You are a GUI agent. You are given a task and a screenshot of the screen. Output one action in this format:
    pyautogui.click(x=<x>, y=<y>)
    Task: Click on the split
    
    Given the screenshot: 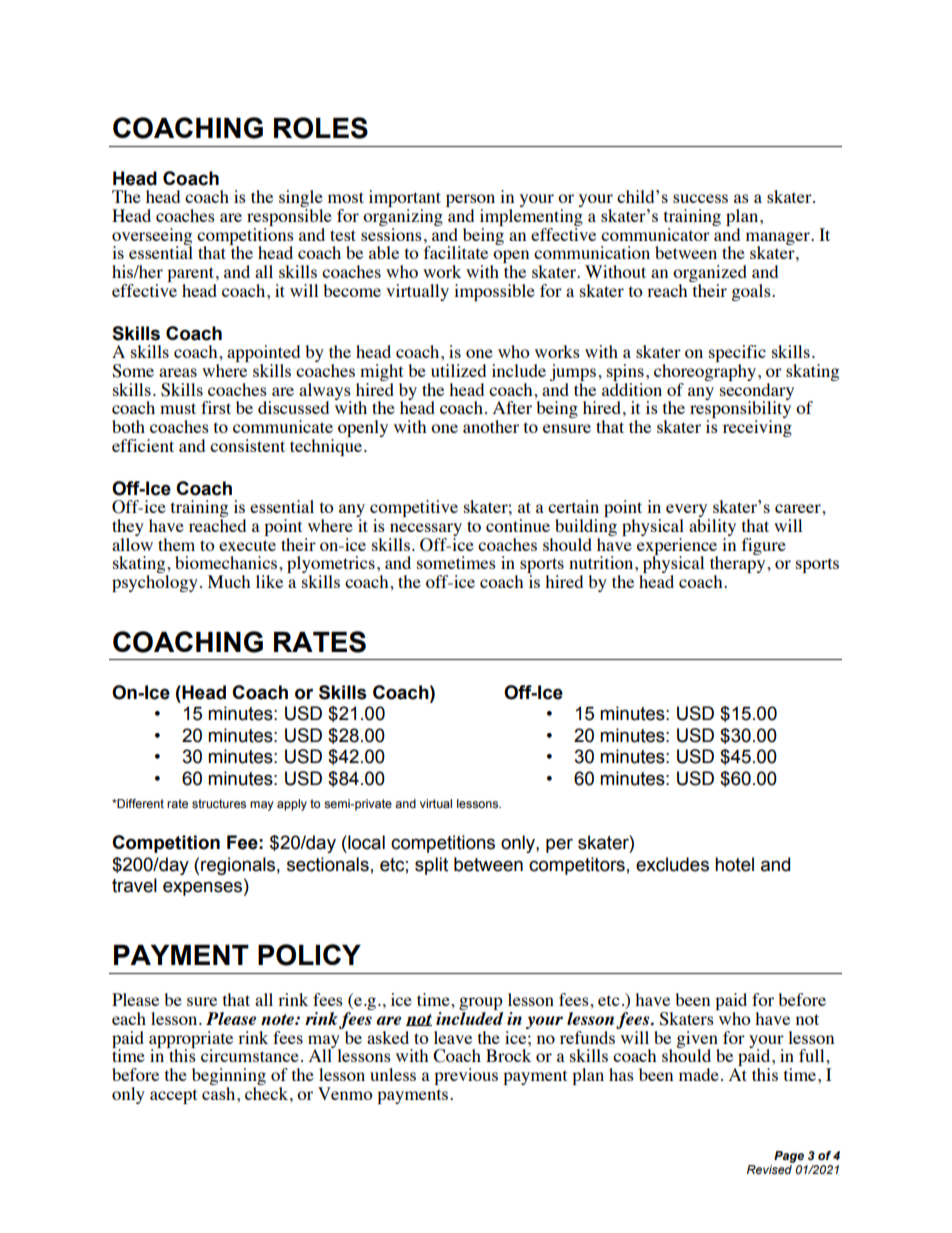 What is the action you would take?
    pyautogui.click(x=431, y=866)
